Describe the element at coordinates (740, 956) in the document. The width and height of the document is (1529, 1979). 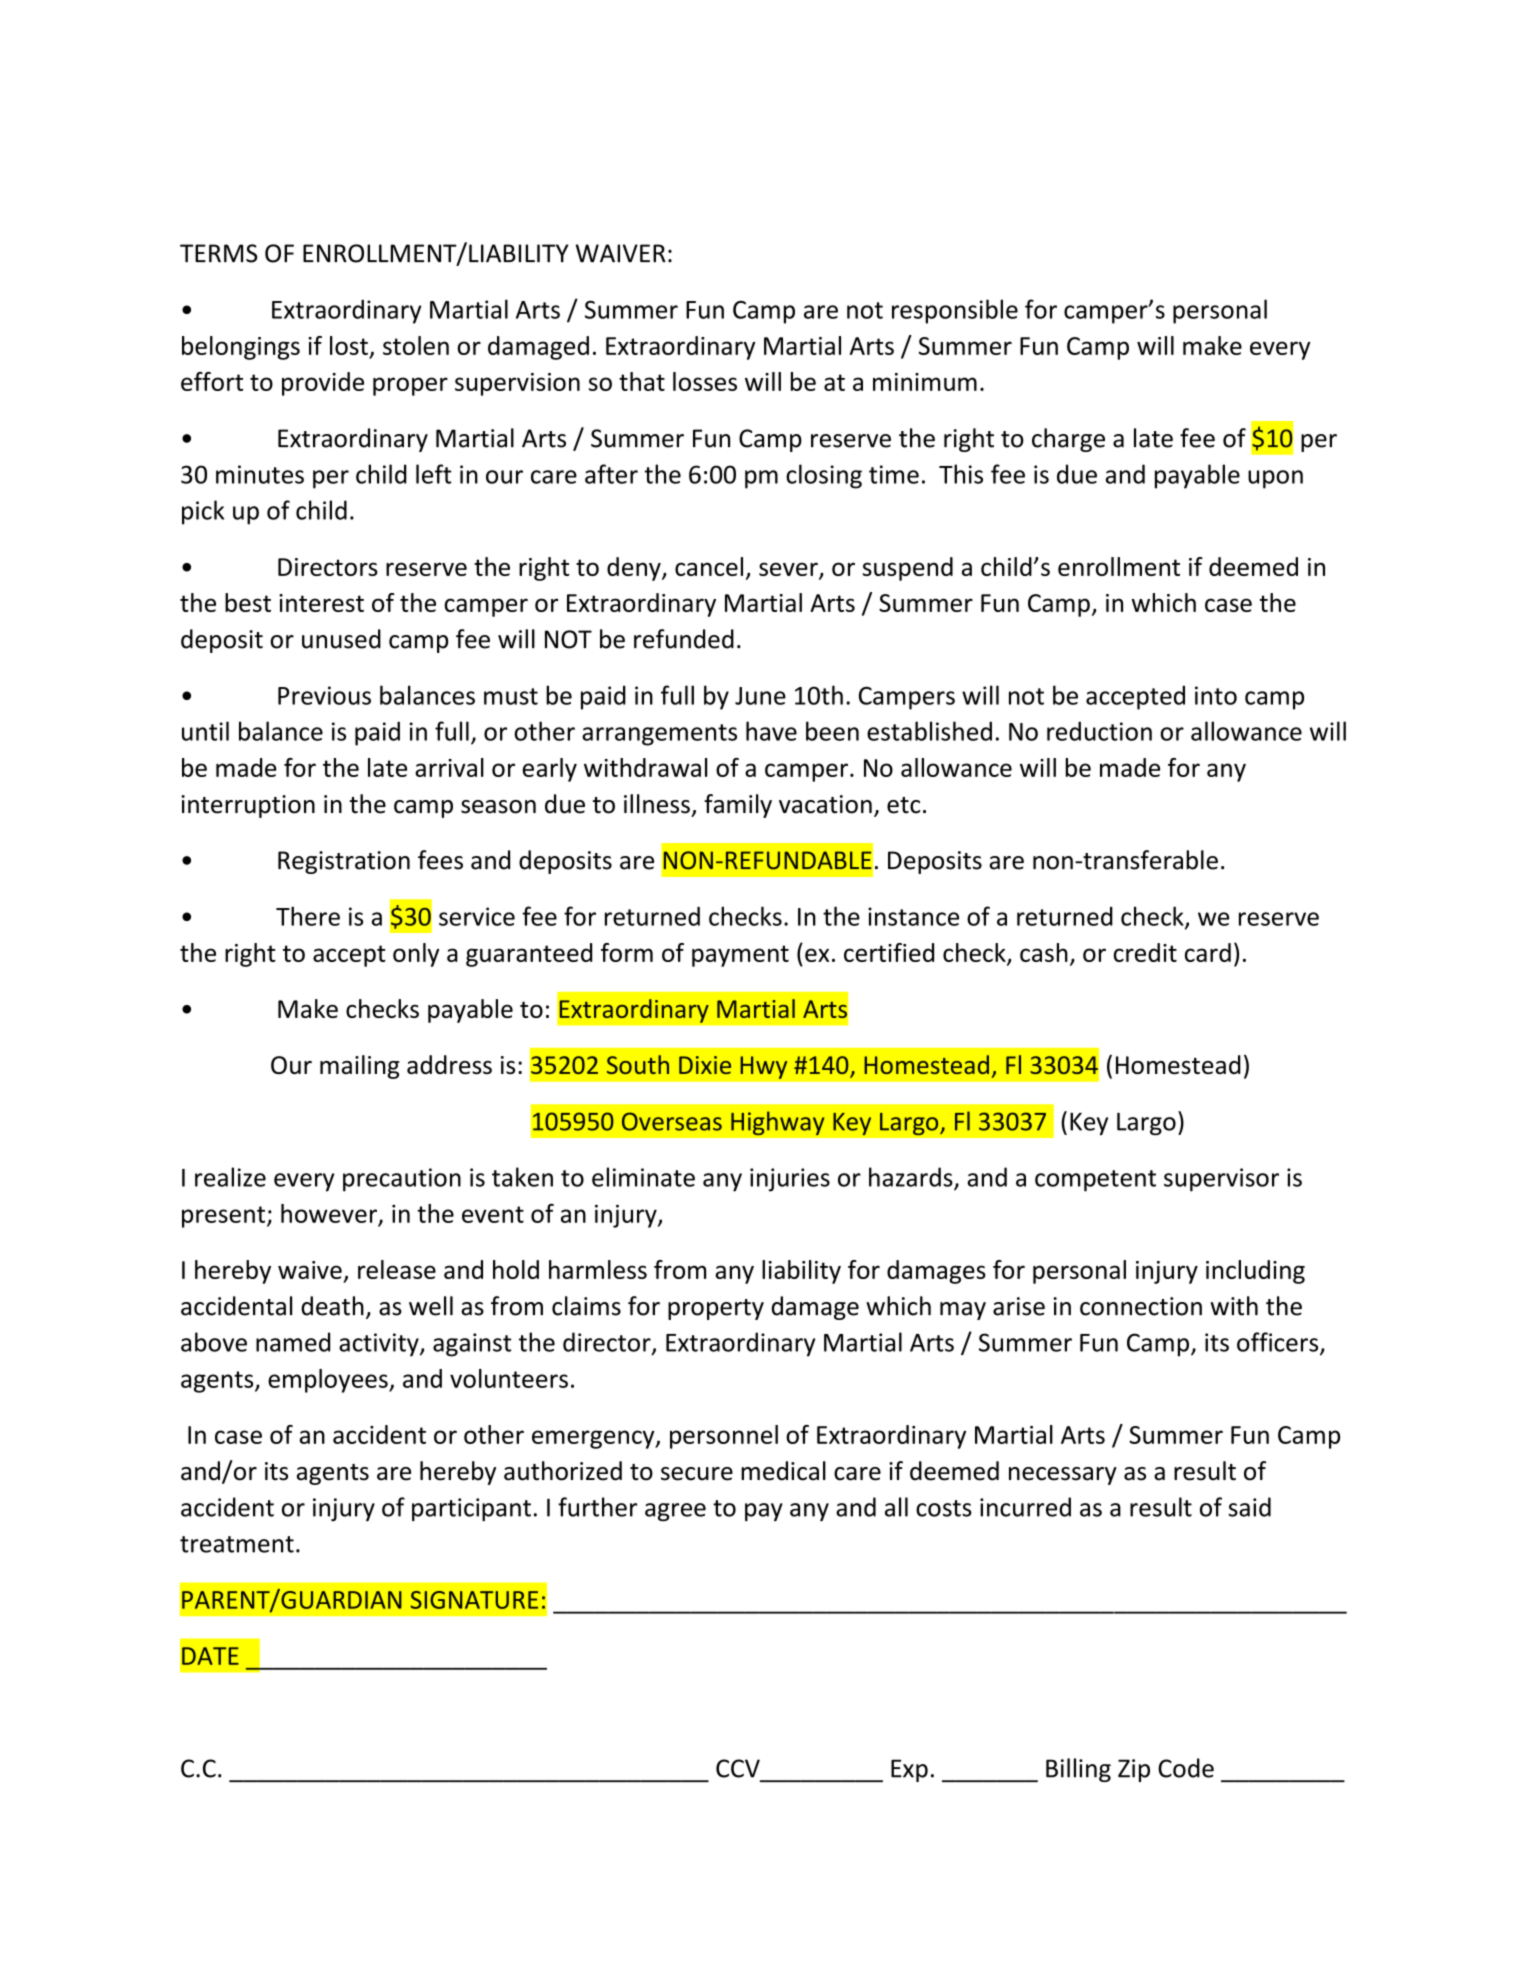
I see `payment` at that location.
